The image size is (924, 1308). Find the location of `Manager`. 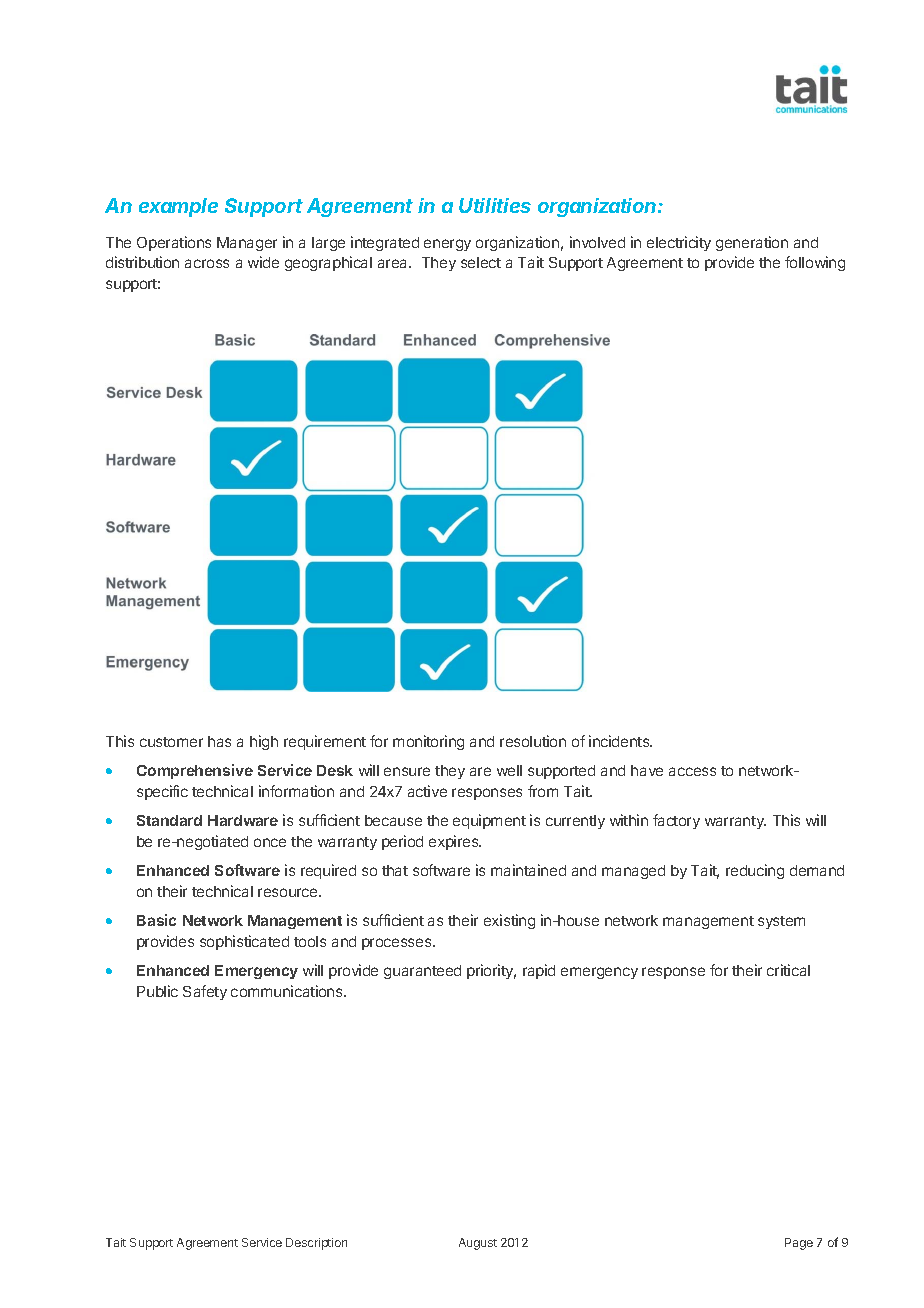

Manager is located at coordinates (247, 244).
